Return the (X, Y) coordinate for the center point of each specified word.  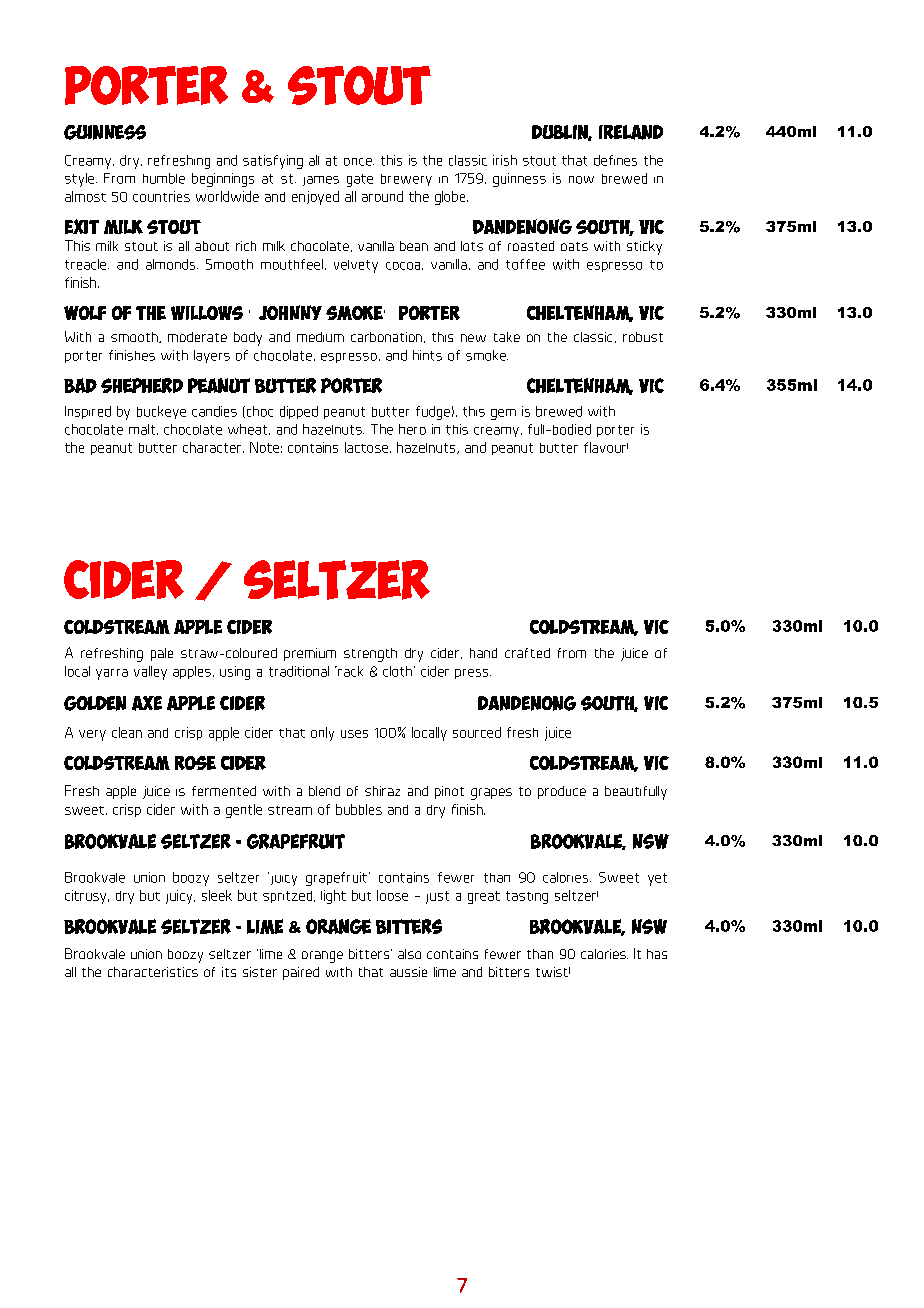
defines (615, 160)
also (409, 954)
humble (164, 178)
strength (370, 655)
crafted (527, 653)
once (359, 162)
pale (162, 654)
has (657, 954)
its (229, 972)
